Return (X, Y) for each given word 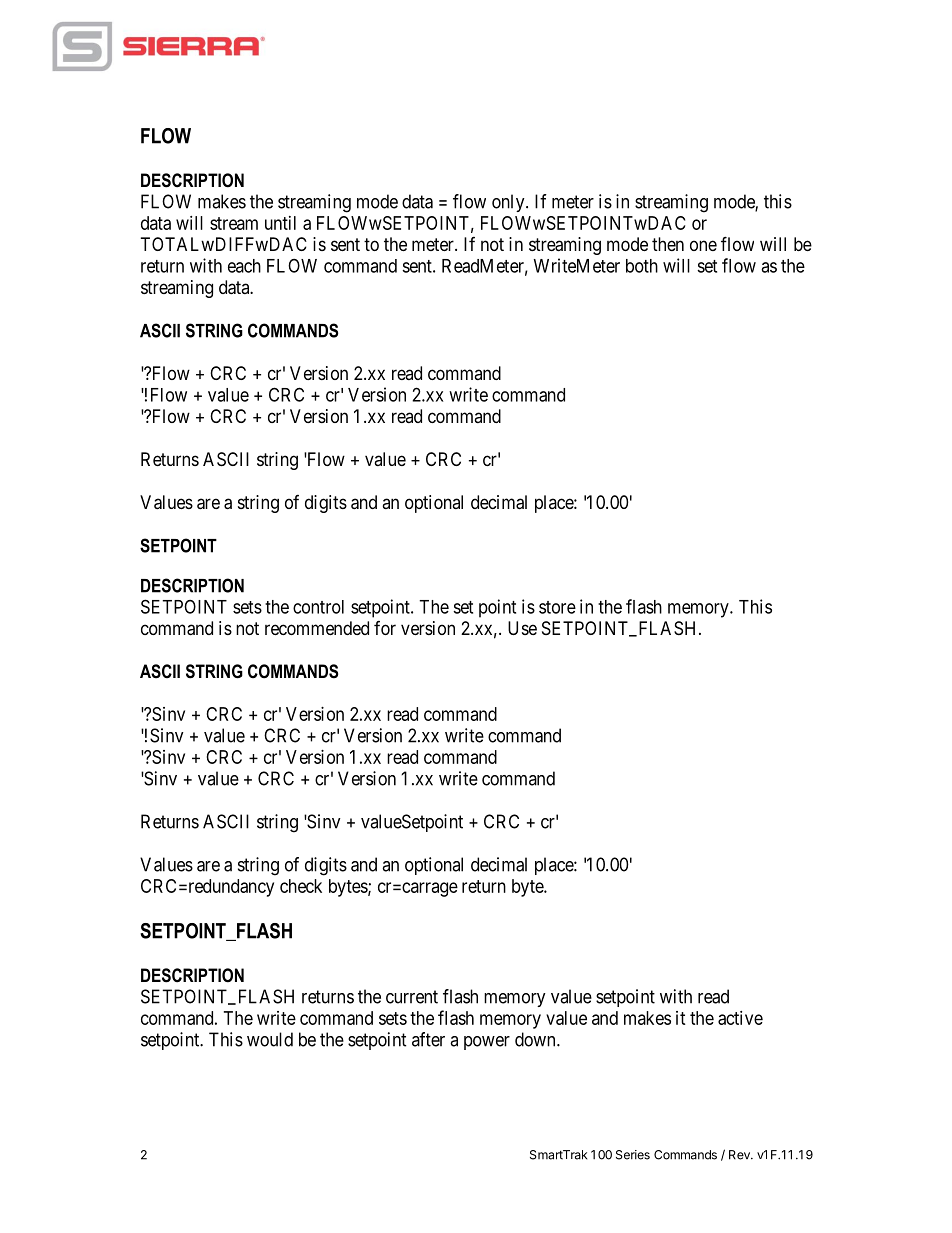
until (280, 223)
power (487, 1043)
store (557, 607)
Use (522, 628)
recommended (317, 628)
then (668, 244)
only (509, 203)
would (270, 1039)
